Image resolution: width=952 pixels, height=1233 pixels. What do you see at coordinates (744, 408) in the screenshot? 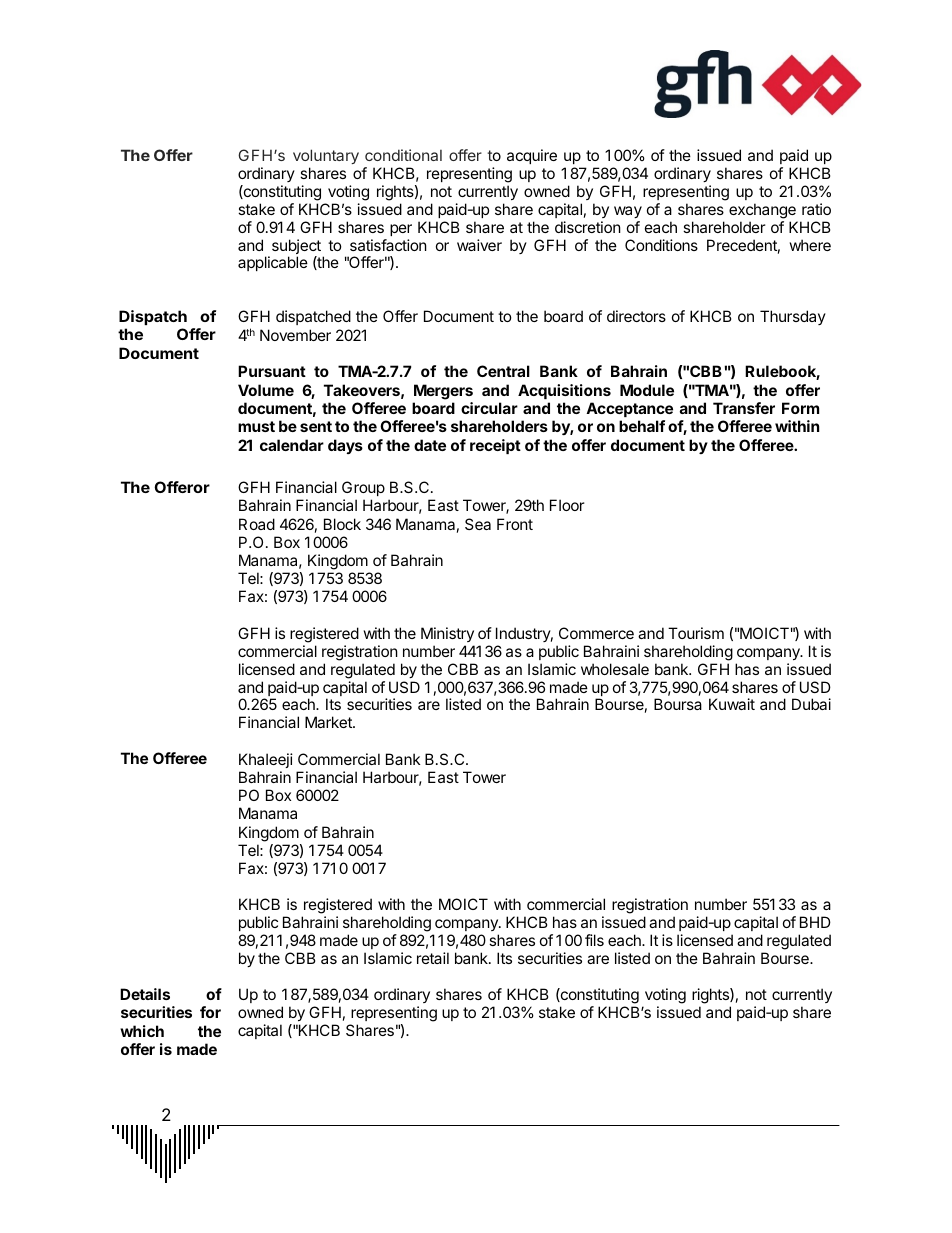
I see `Transfer` at bounding box center [744, 408].
